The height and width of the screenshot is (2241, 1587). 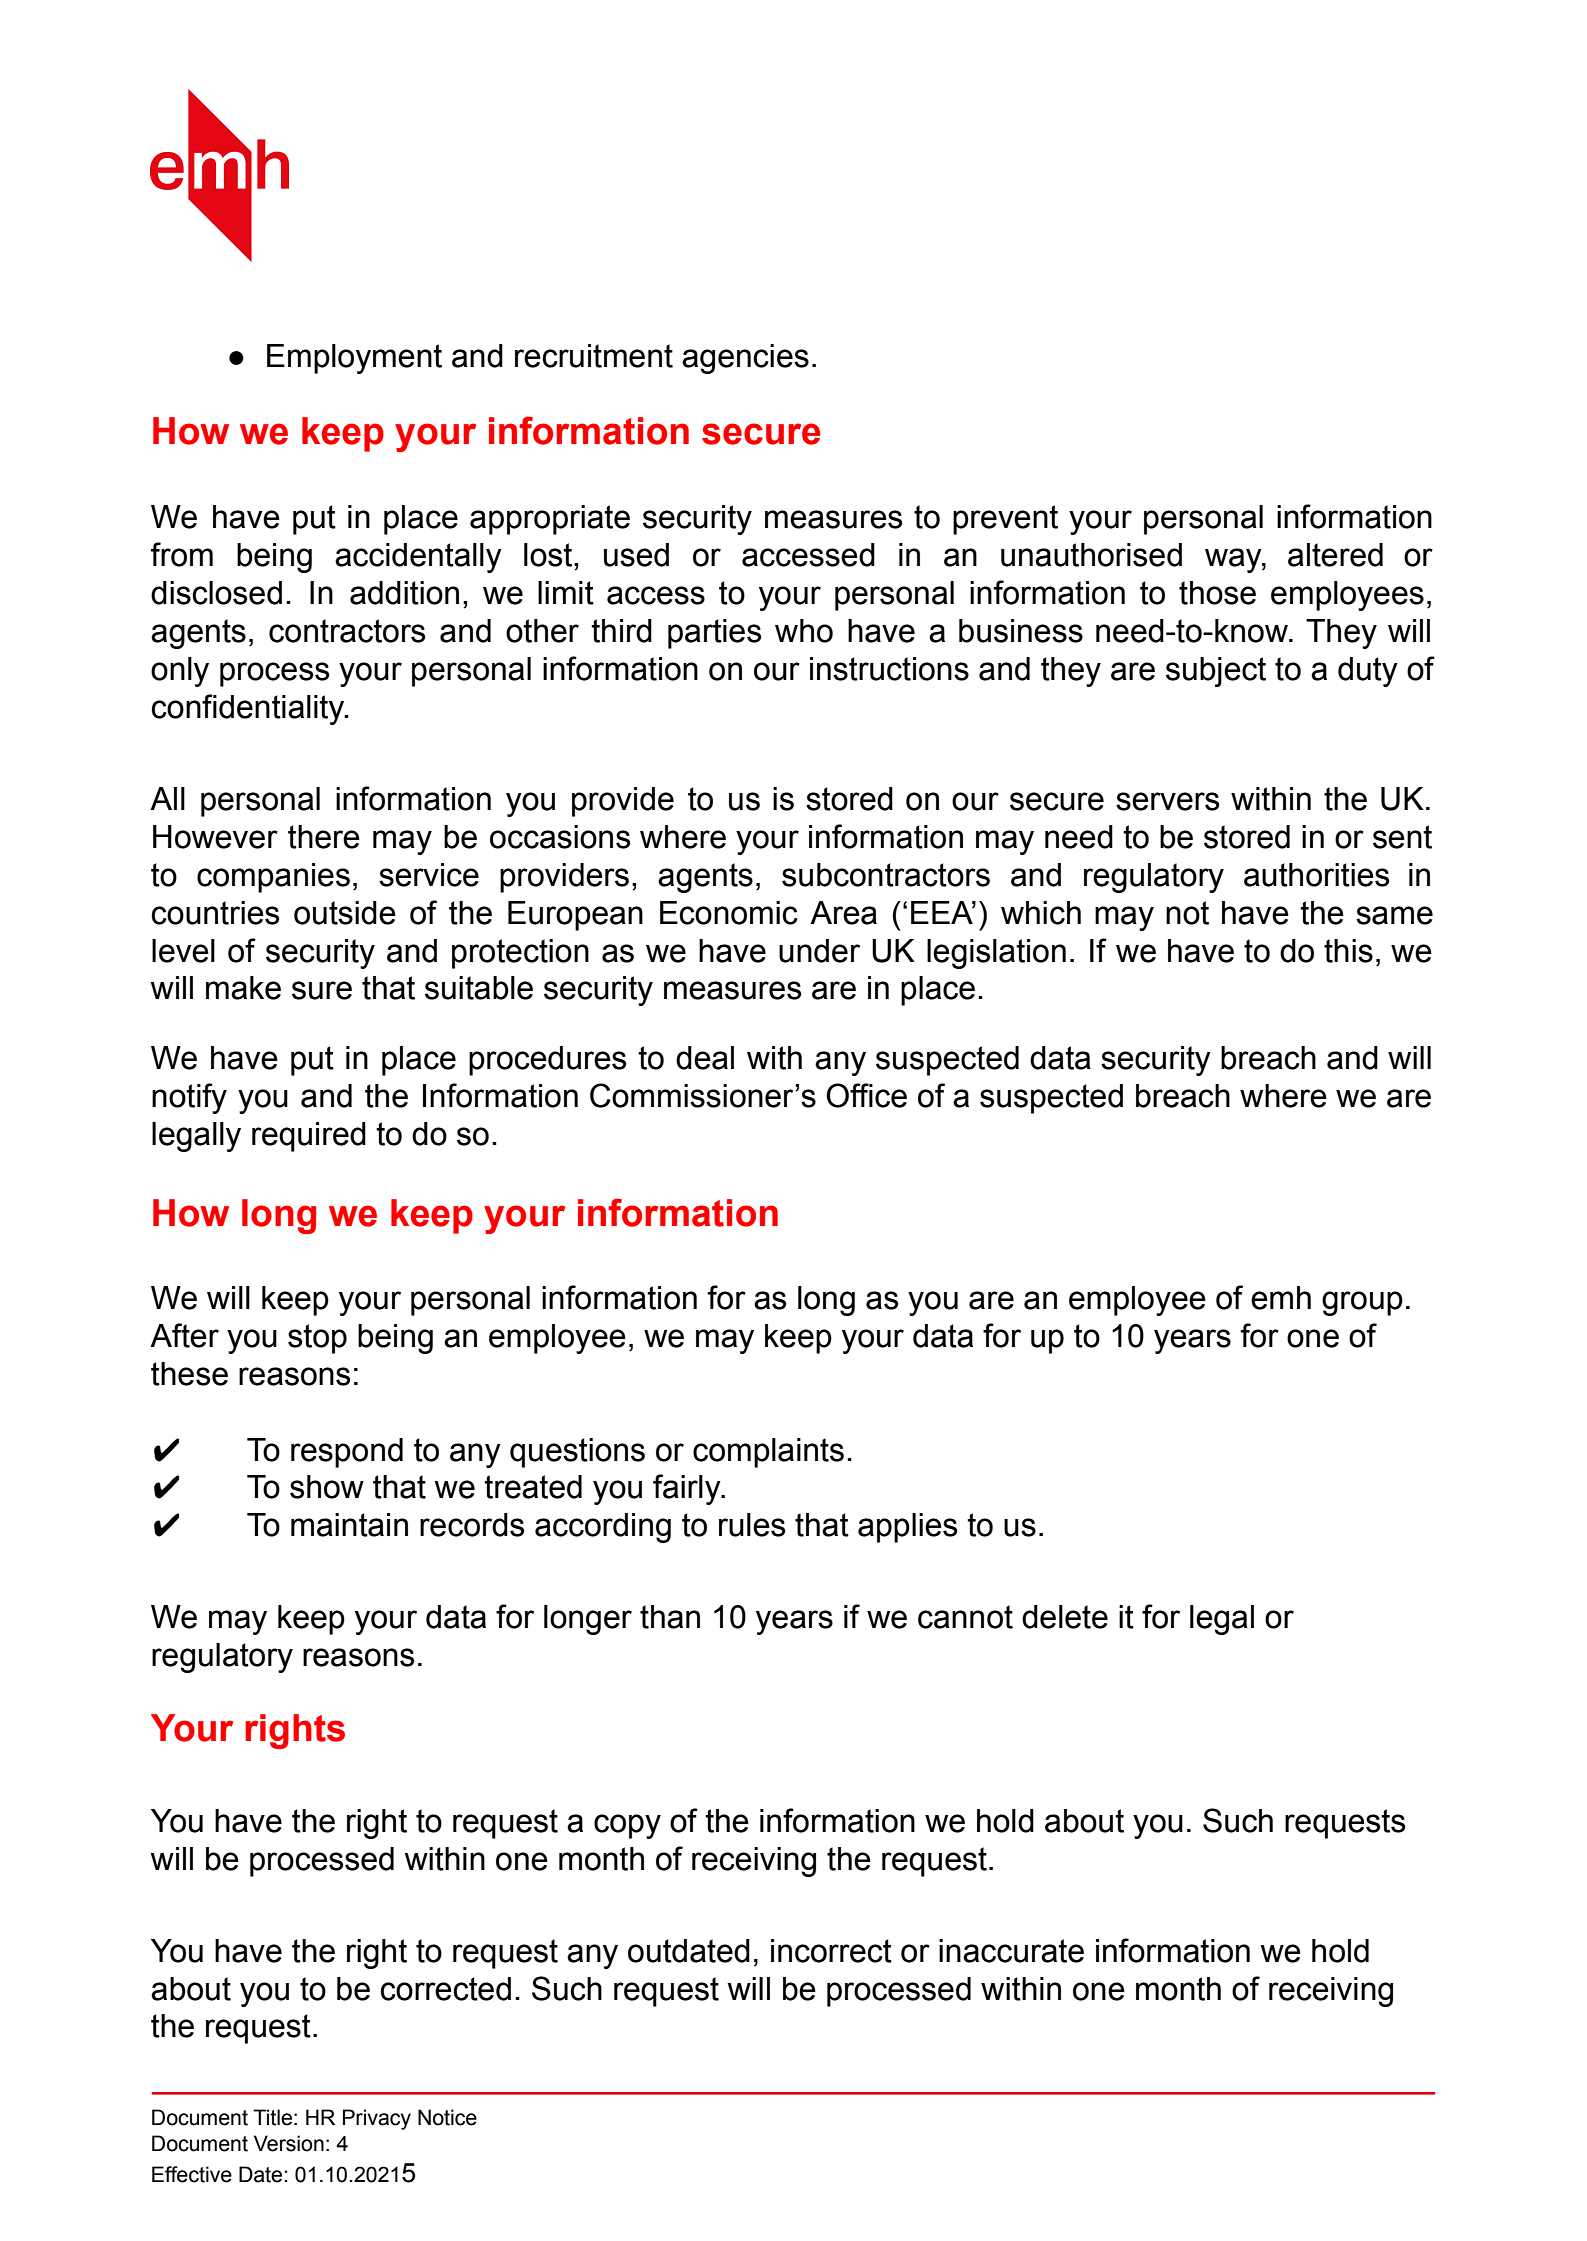 What do you see at coordinates (354, 359) in the screenshot?
I see `Employment` at bounding box center [354, 359].
